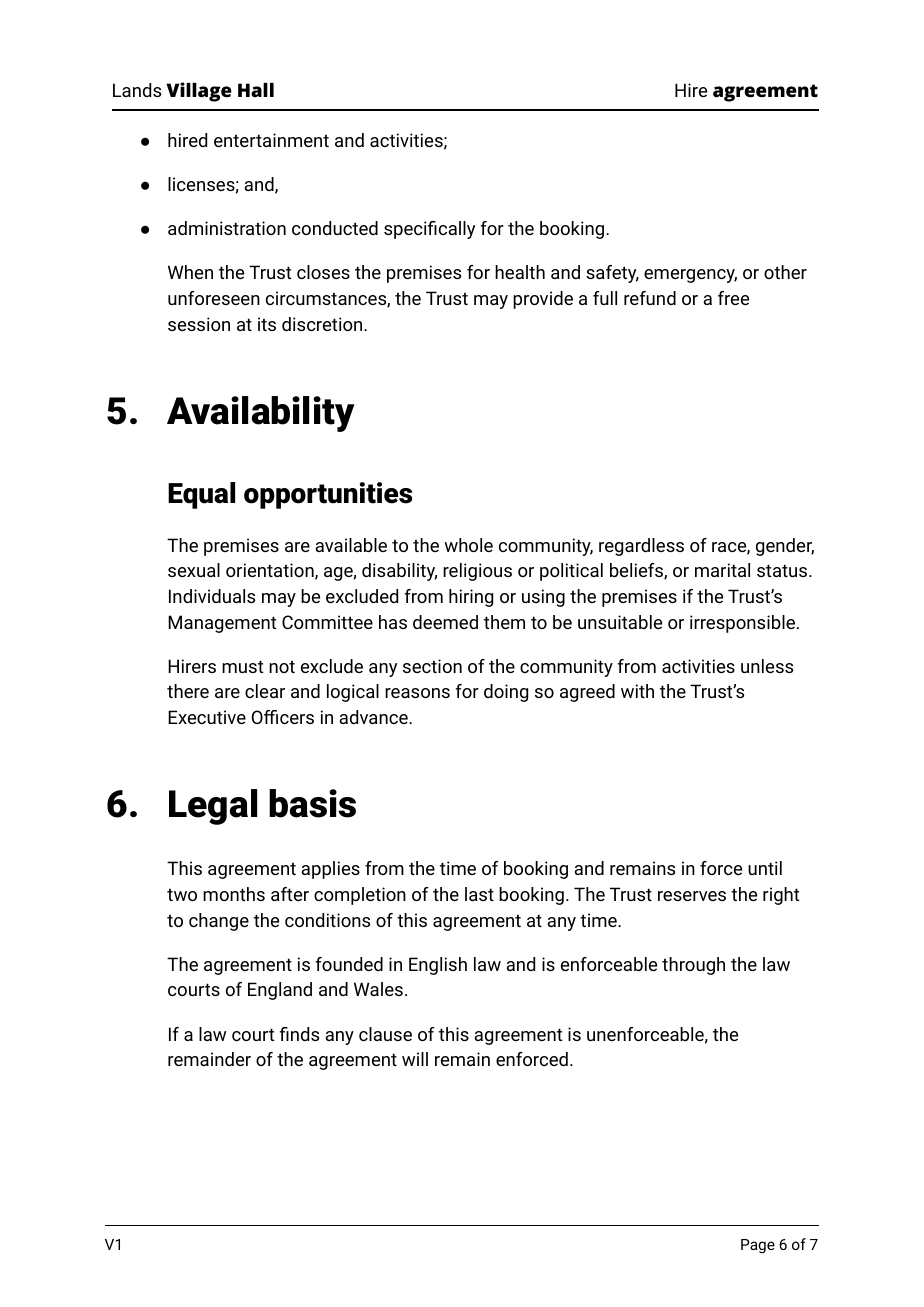 The image size is (924, 1307). Describe the element at coordinates (213, 807) in the screenshot. I see `Legal` at that location.
